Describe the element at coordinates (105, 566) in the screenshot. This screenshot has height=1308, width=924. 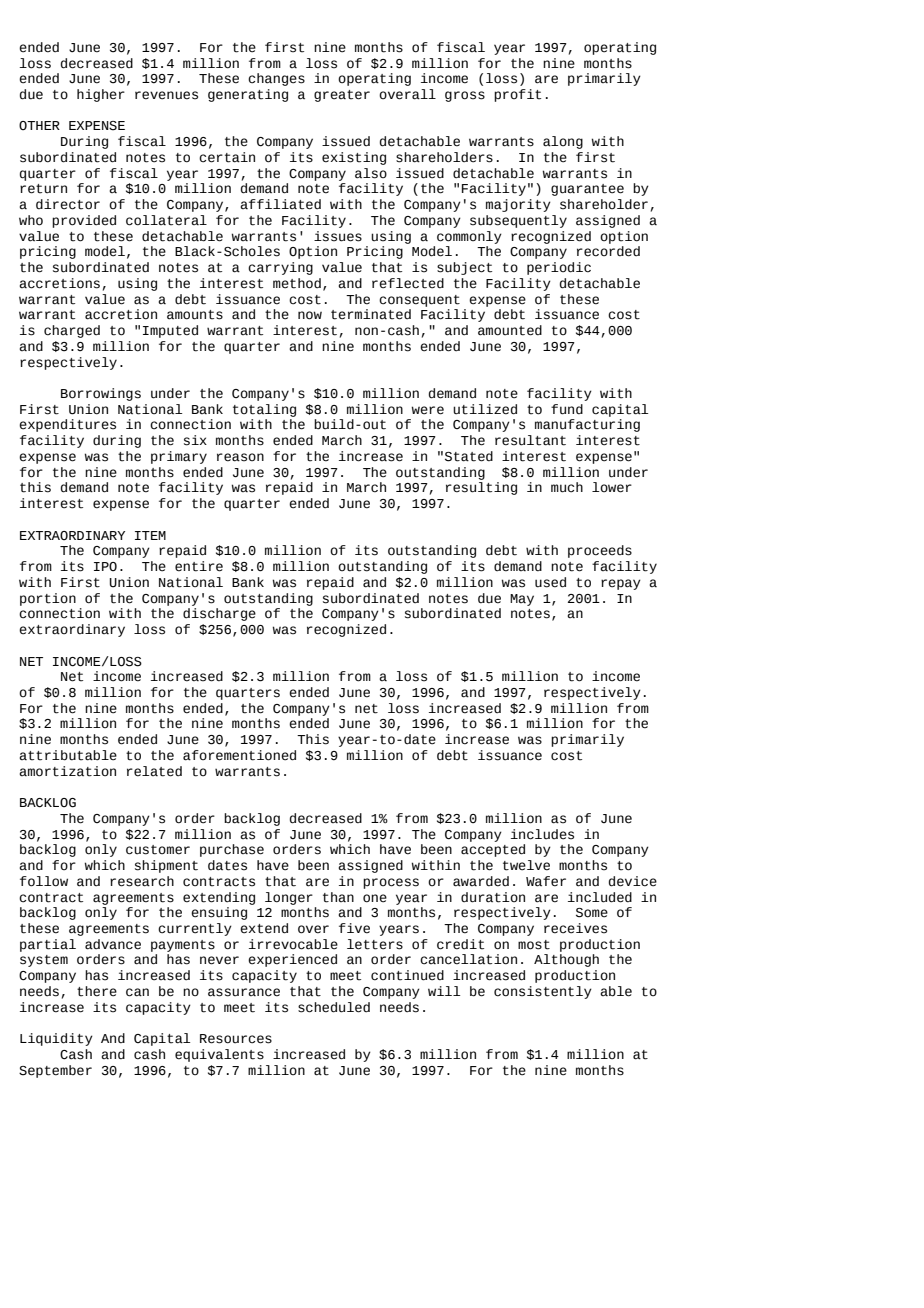
I see `IPO` at that location.
